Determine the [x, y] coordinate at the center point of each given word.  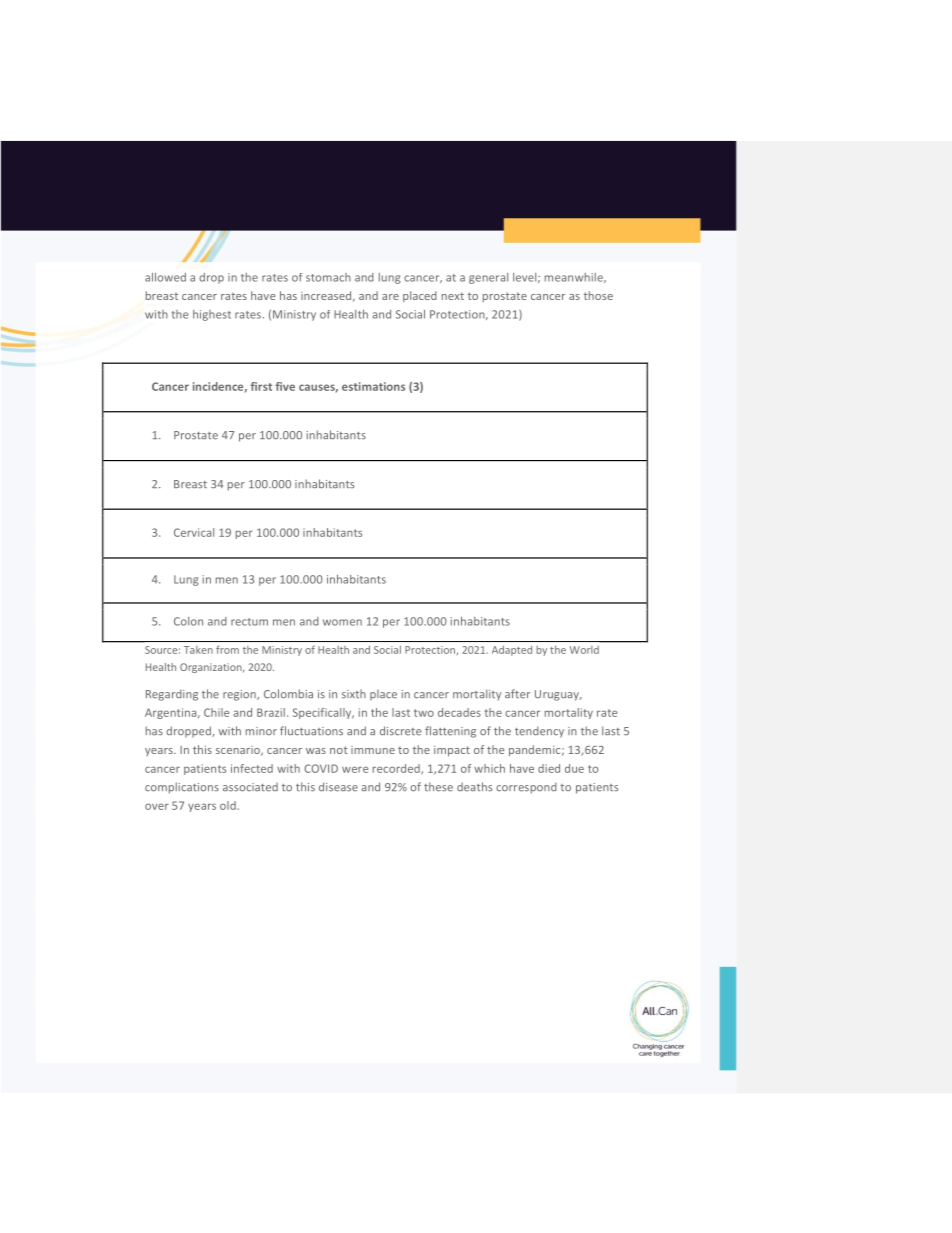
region [240, 695]
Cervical [194, 532]
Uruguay [558, 695]
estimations [373, 386]
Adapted [512, 651]
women [342, 622]
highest [212, 315]
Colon [188, 621]
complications [182, 788]
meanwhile [575, 278]
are [390, 297]
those [598, 295]
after [517, 694]
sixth [354, 694]
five [285, 386]
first [261, 386]
